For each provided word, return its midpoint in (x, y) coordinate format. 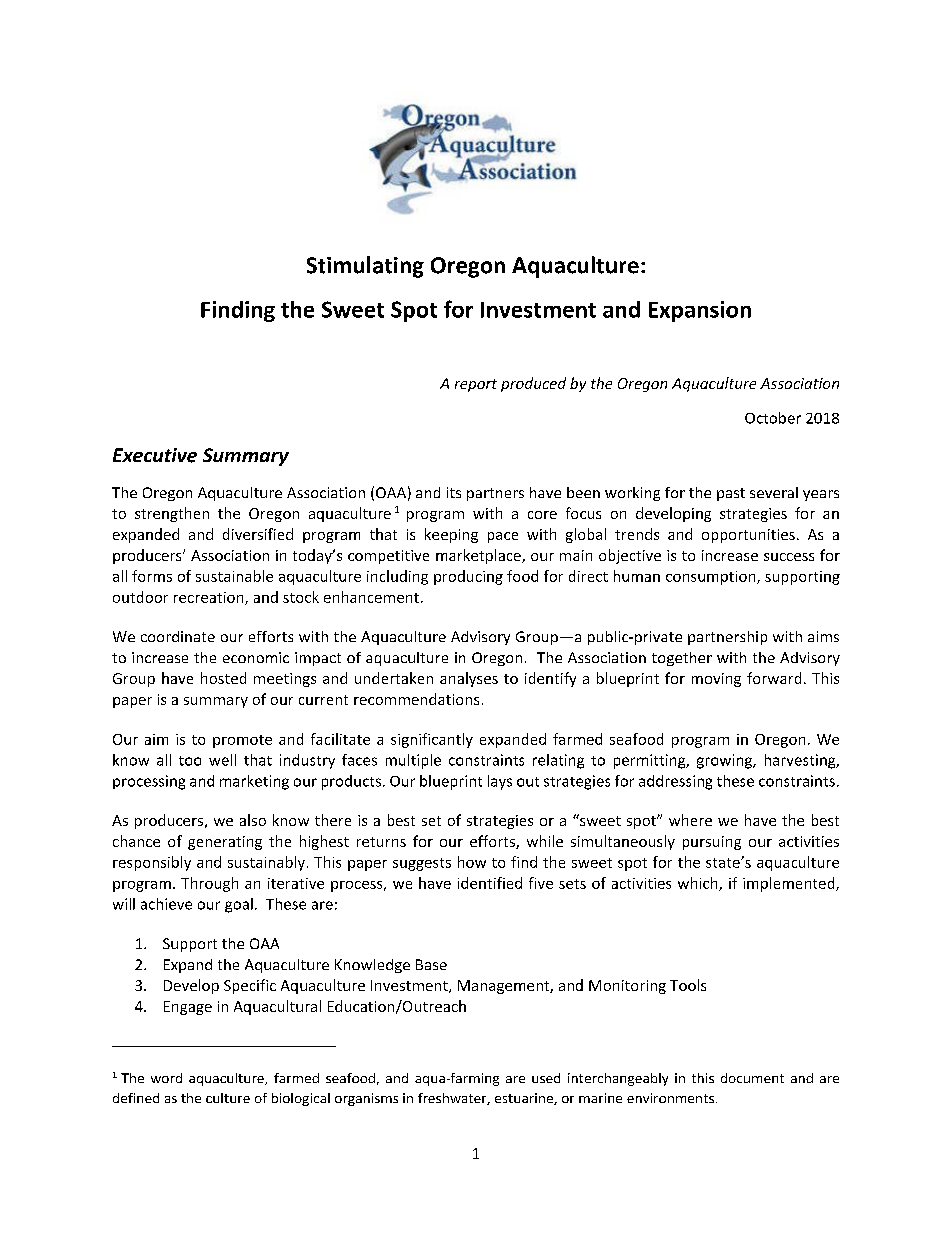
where (690, 820)
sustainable (234, 576)
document (752, 1078)
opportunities (748, 536)
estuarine (525, 1099)
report (476, 385)
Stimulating (365, 267)
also (253, 820)
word (166, 1078)
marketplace (479, 556)
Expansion (700, 311)
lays (500, 782)
